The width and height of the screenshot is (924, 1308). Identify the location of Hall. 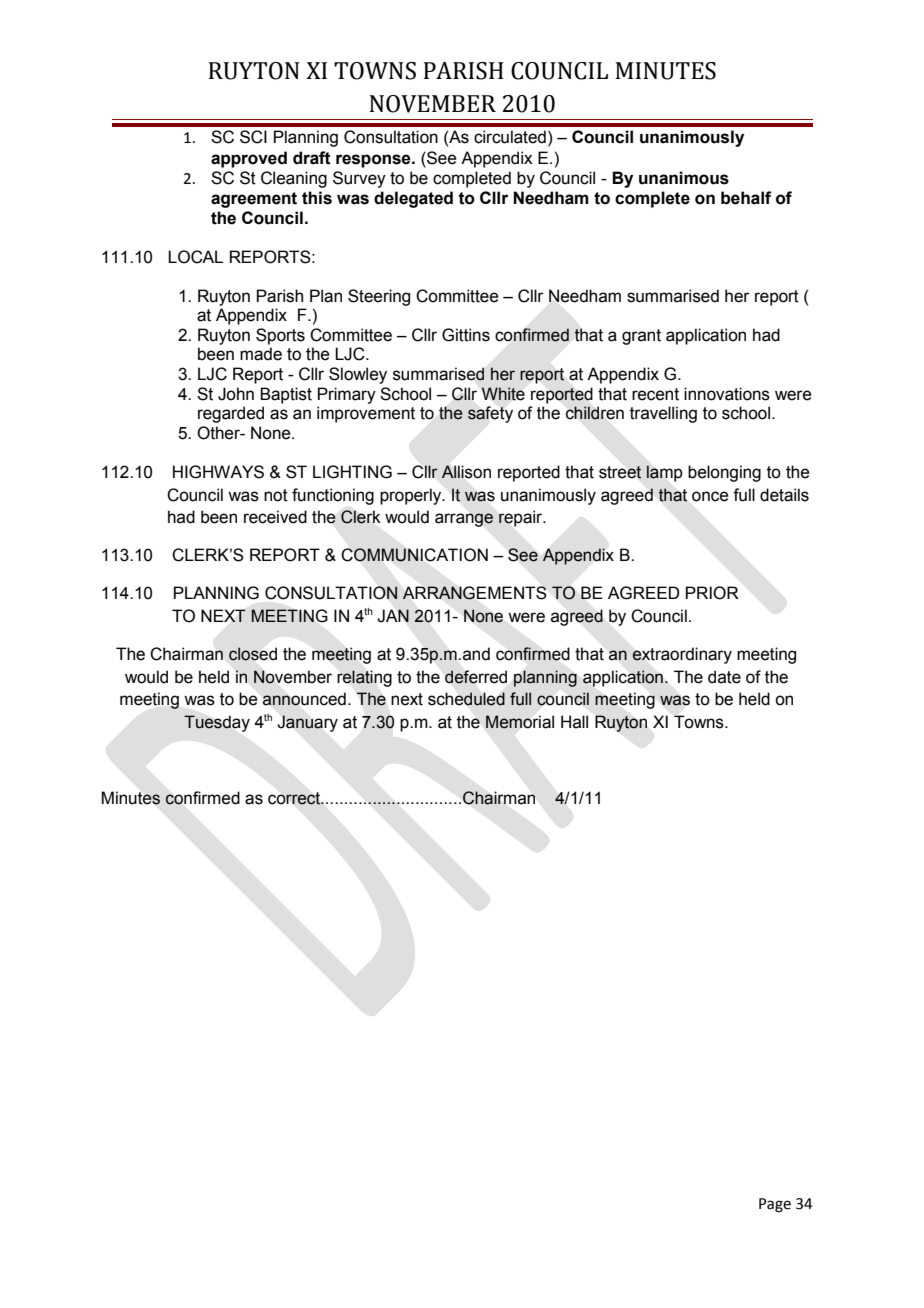
(574, 722).
